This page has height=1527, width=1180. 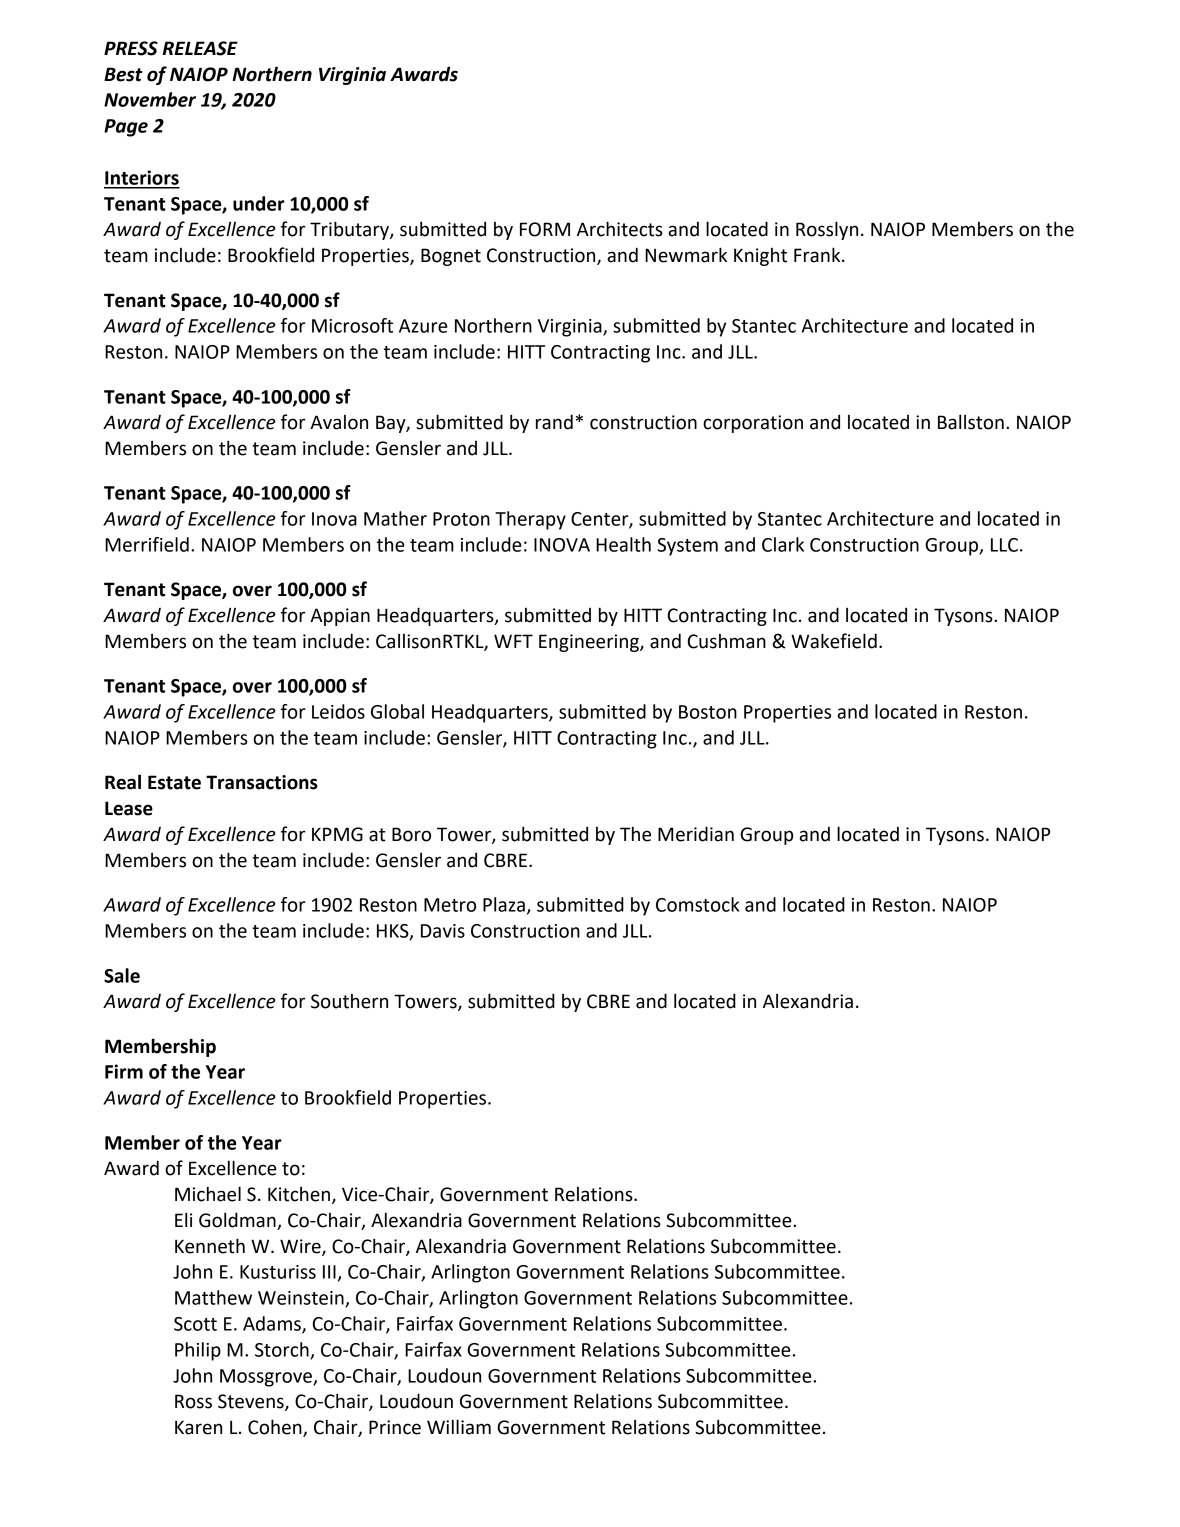 I want to click on Stevens, so click(x=252, y=1402).
